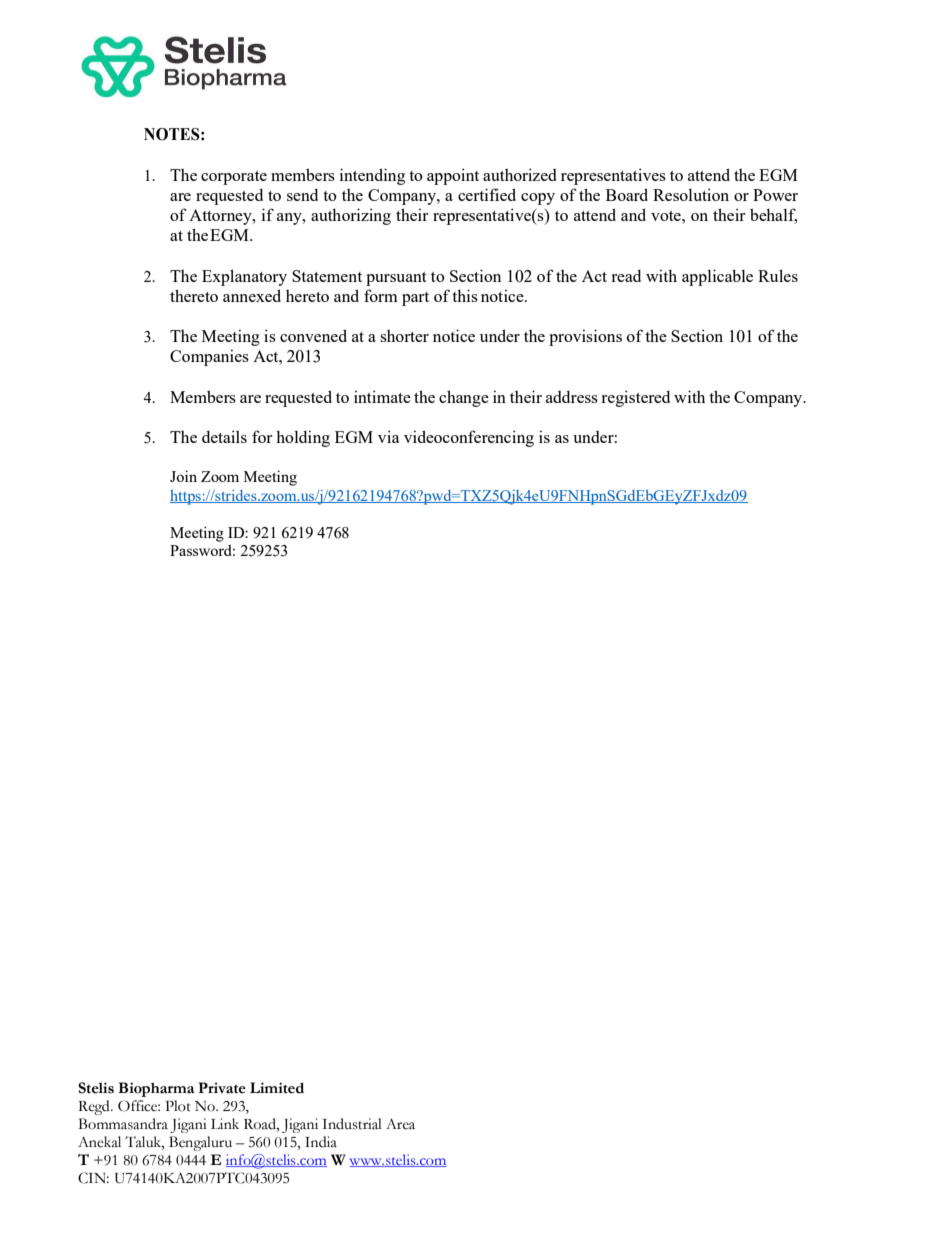 The image size is (952, 1233). I want to click on corporate, so click(234, 178).
